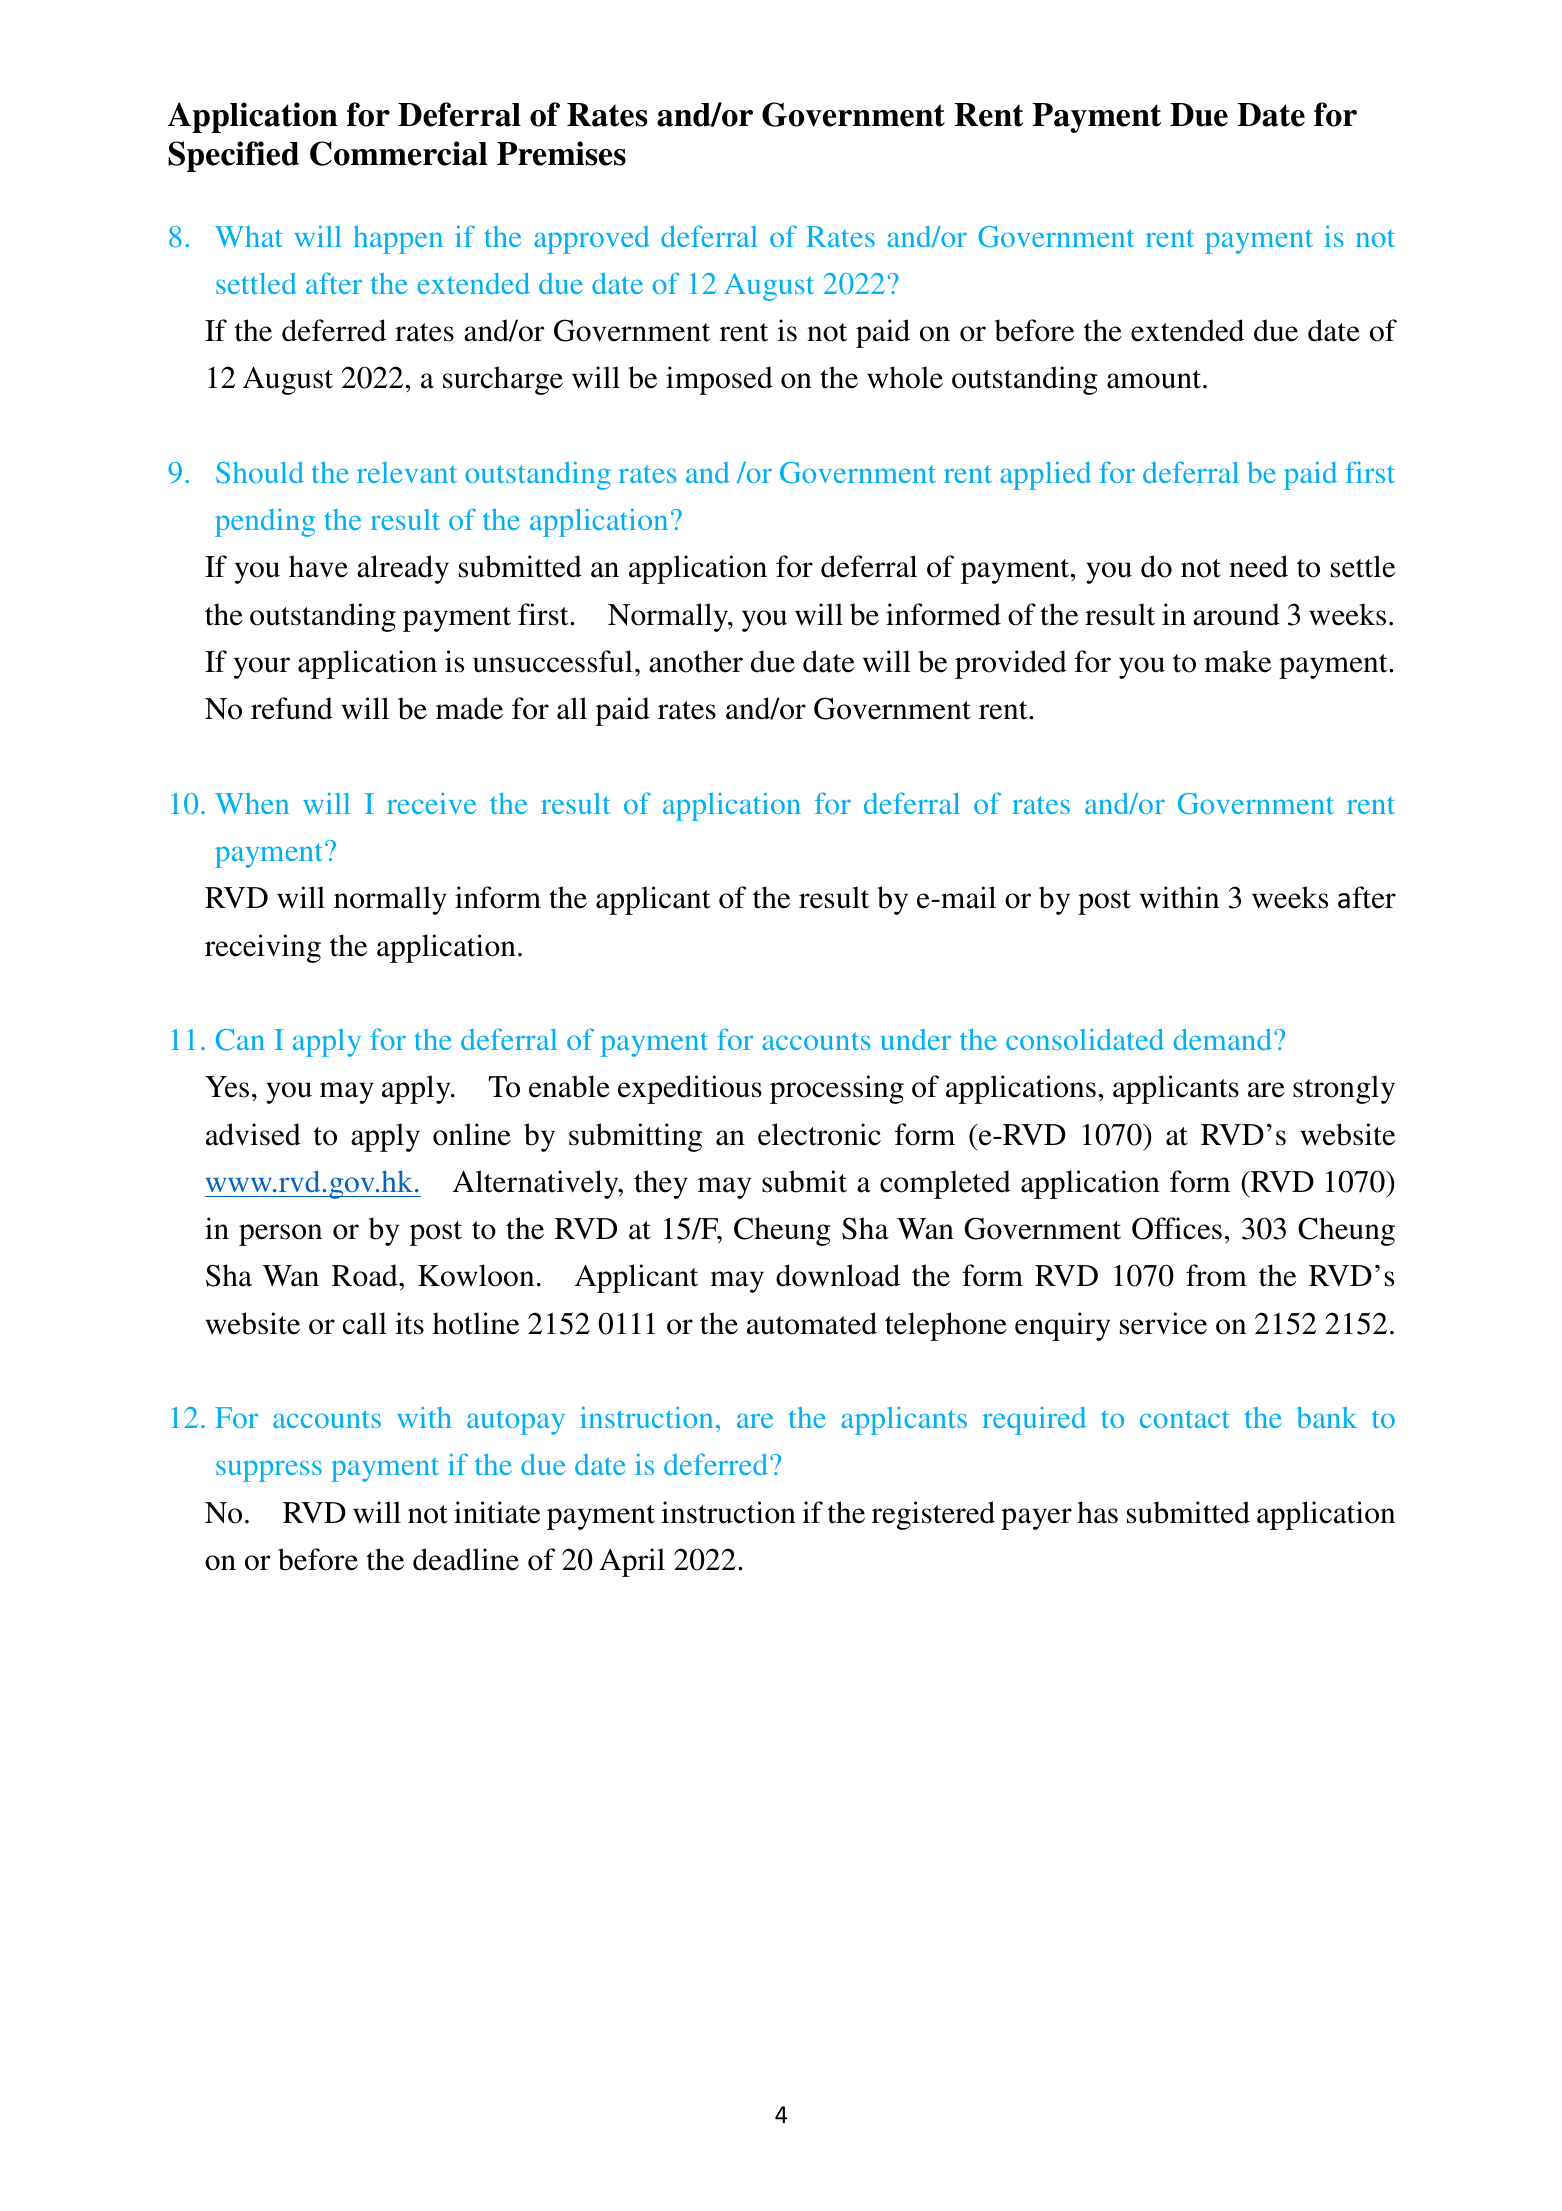 The height and width of the screenshot is (2211, 1562). What do you see at coordinates (592, 240) in the screenshot?
I see `approved` at bounding box center [592, 240].
